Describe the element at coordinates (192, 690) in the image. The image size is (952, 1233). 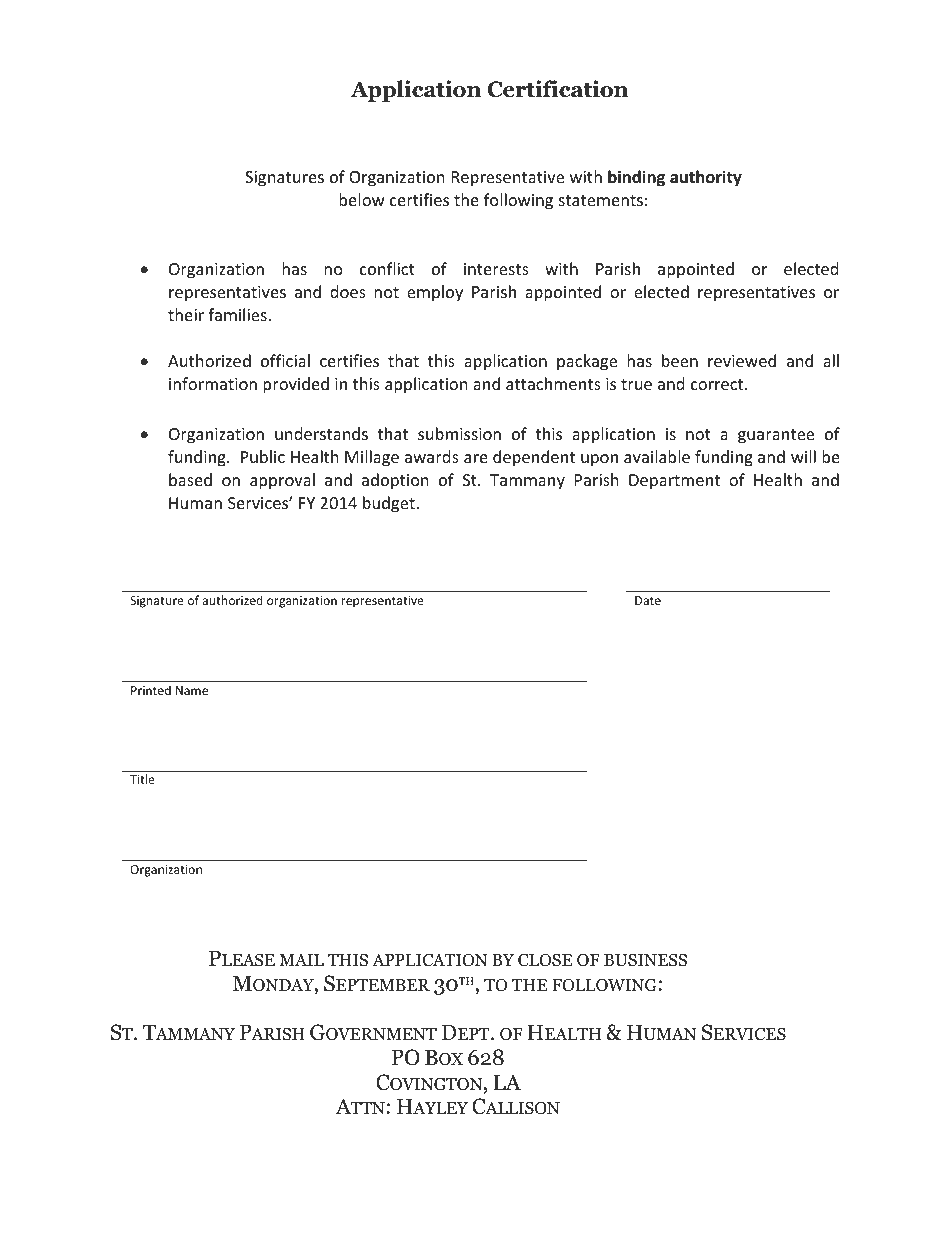
I see `Name` at that location.
